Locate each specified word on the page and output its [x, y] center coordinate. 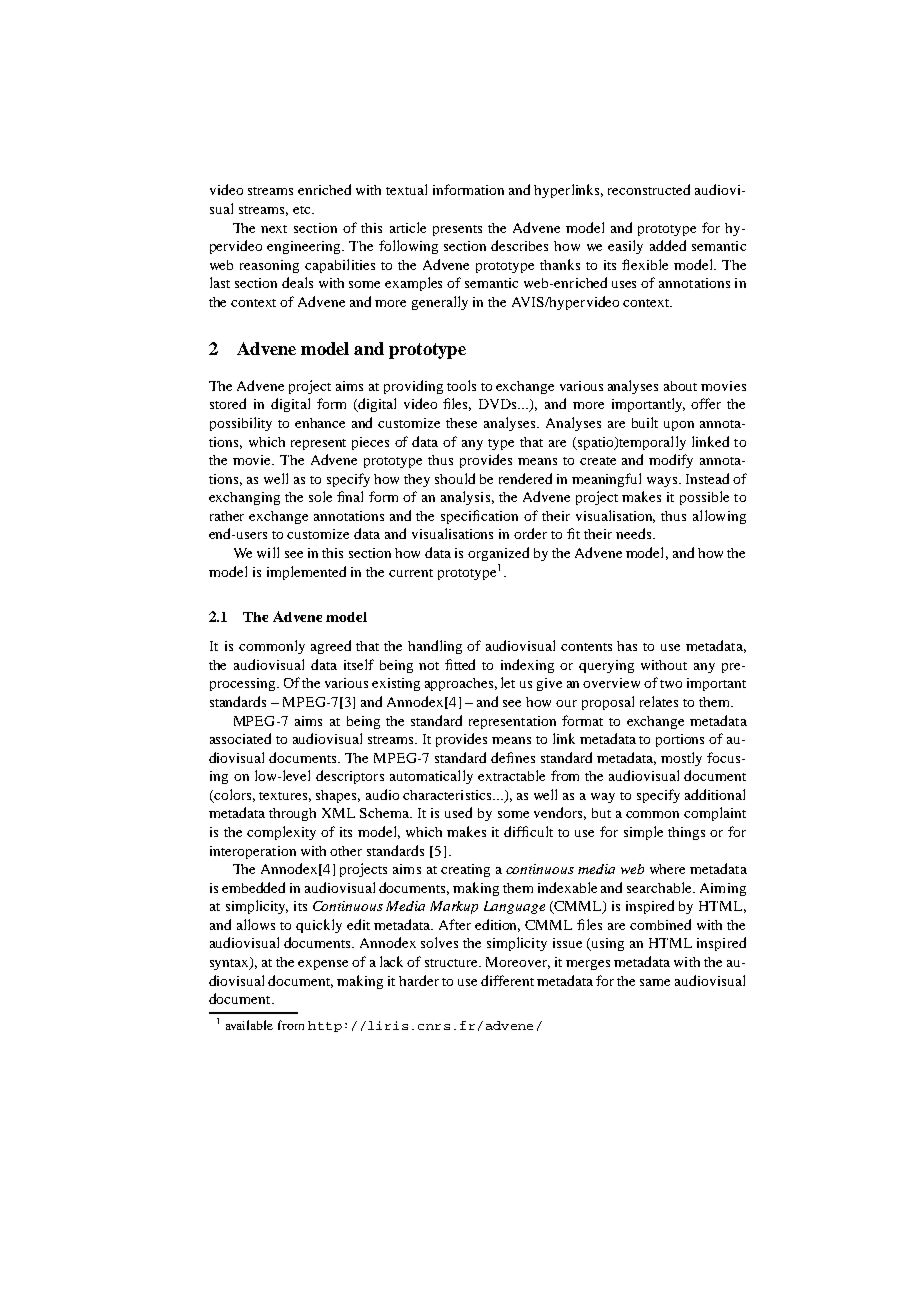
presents [457, 230]
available [249, 1025]
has [627, 646]
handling [435, 647]
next [274, 229]
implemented [306, 573]
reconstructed [649, 189]
